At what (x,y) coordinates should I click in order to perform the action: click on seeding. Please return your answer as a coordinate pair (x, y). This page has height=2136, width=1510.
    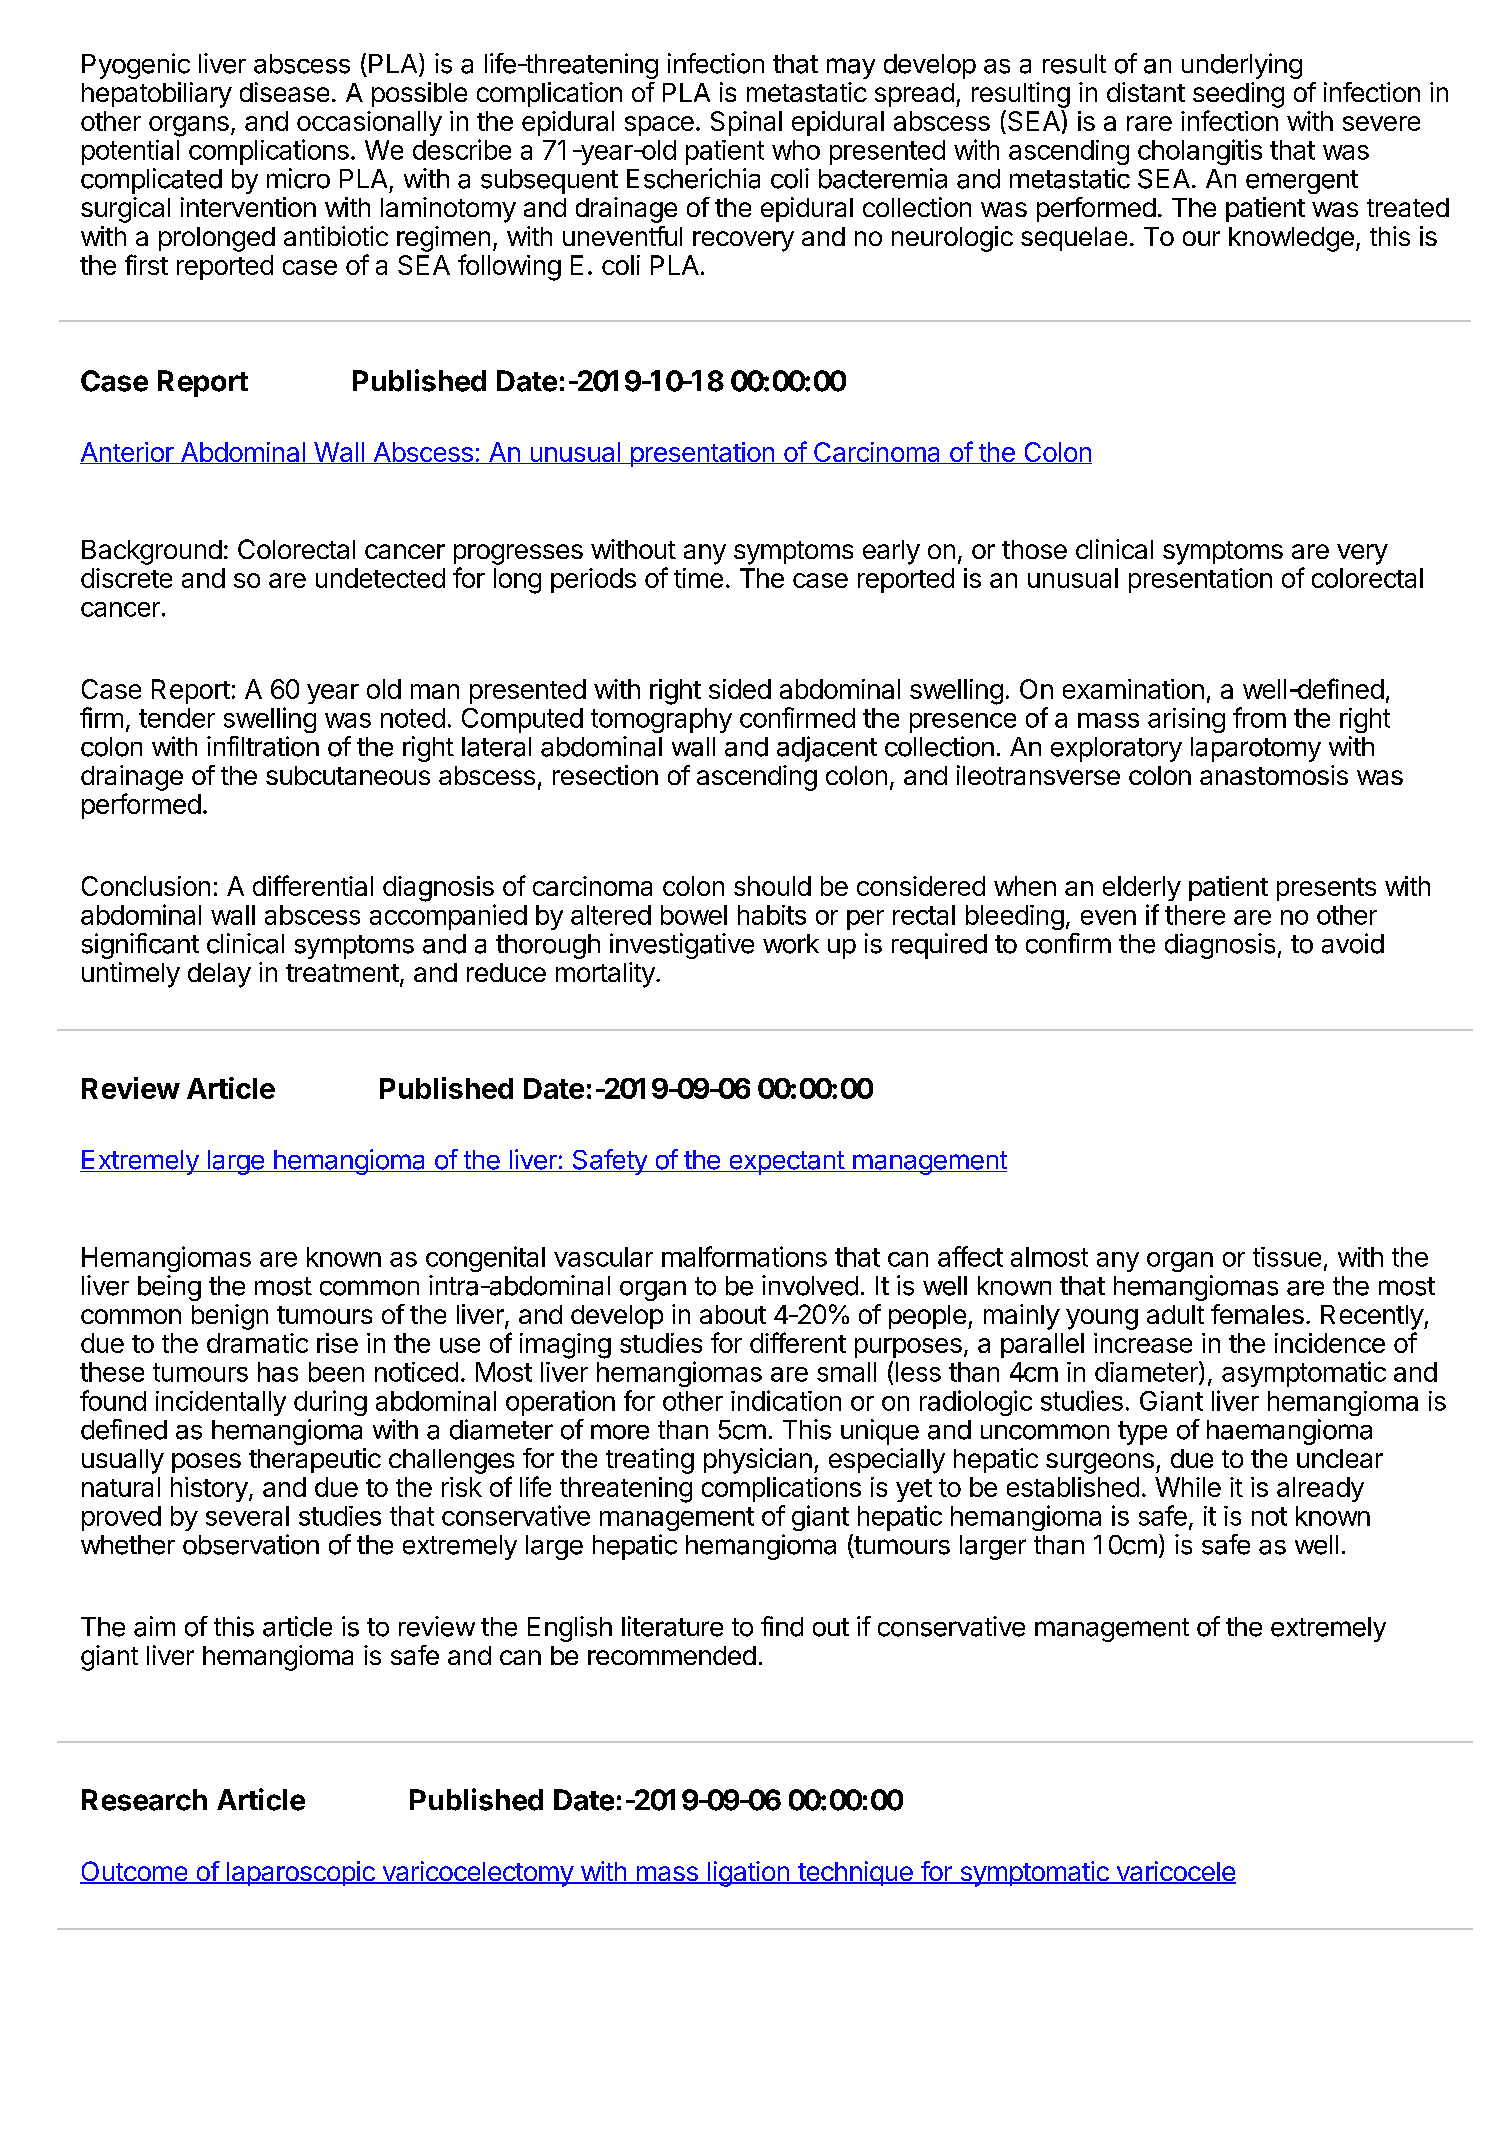
    Looking at the image, I should click on (1238, 95).
